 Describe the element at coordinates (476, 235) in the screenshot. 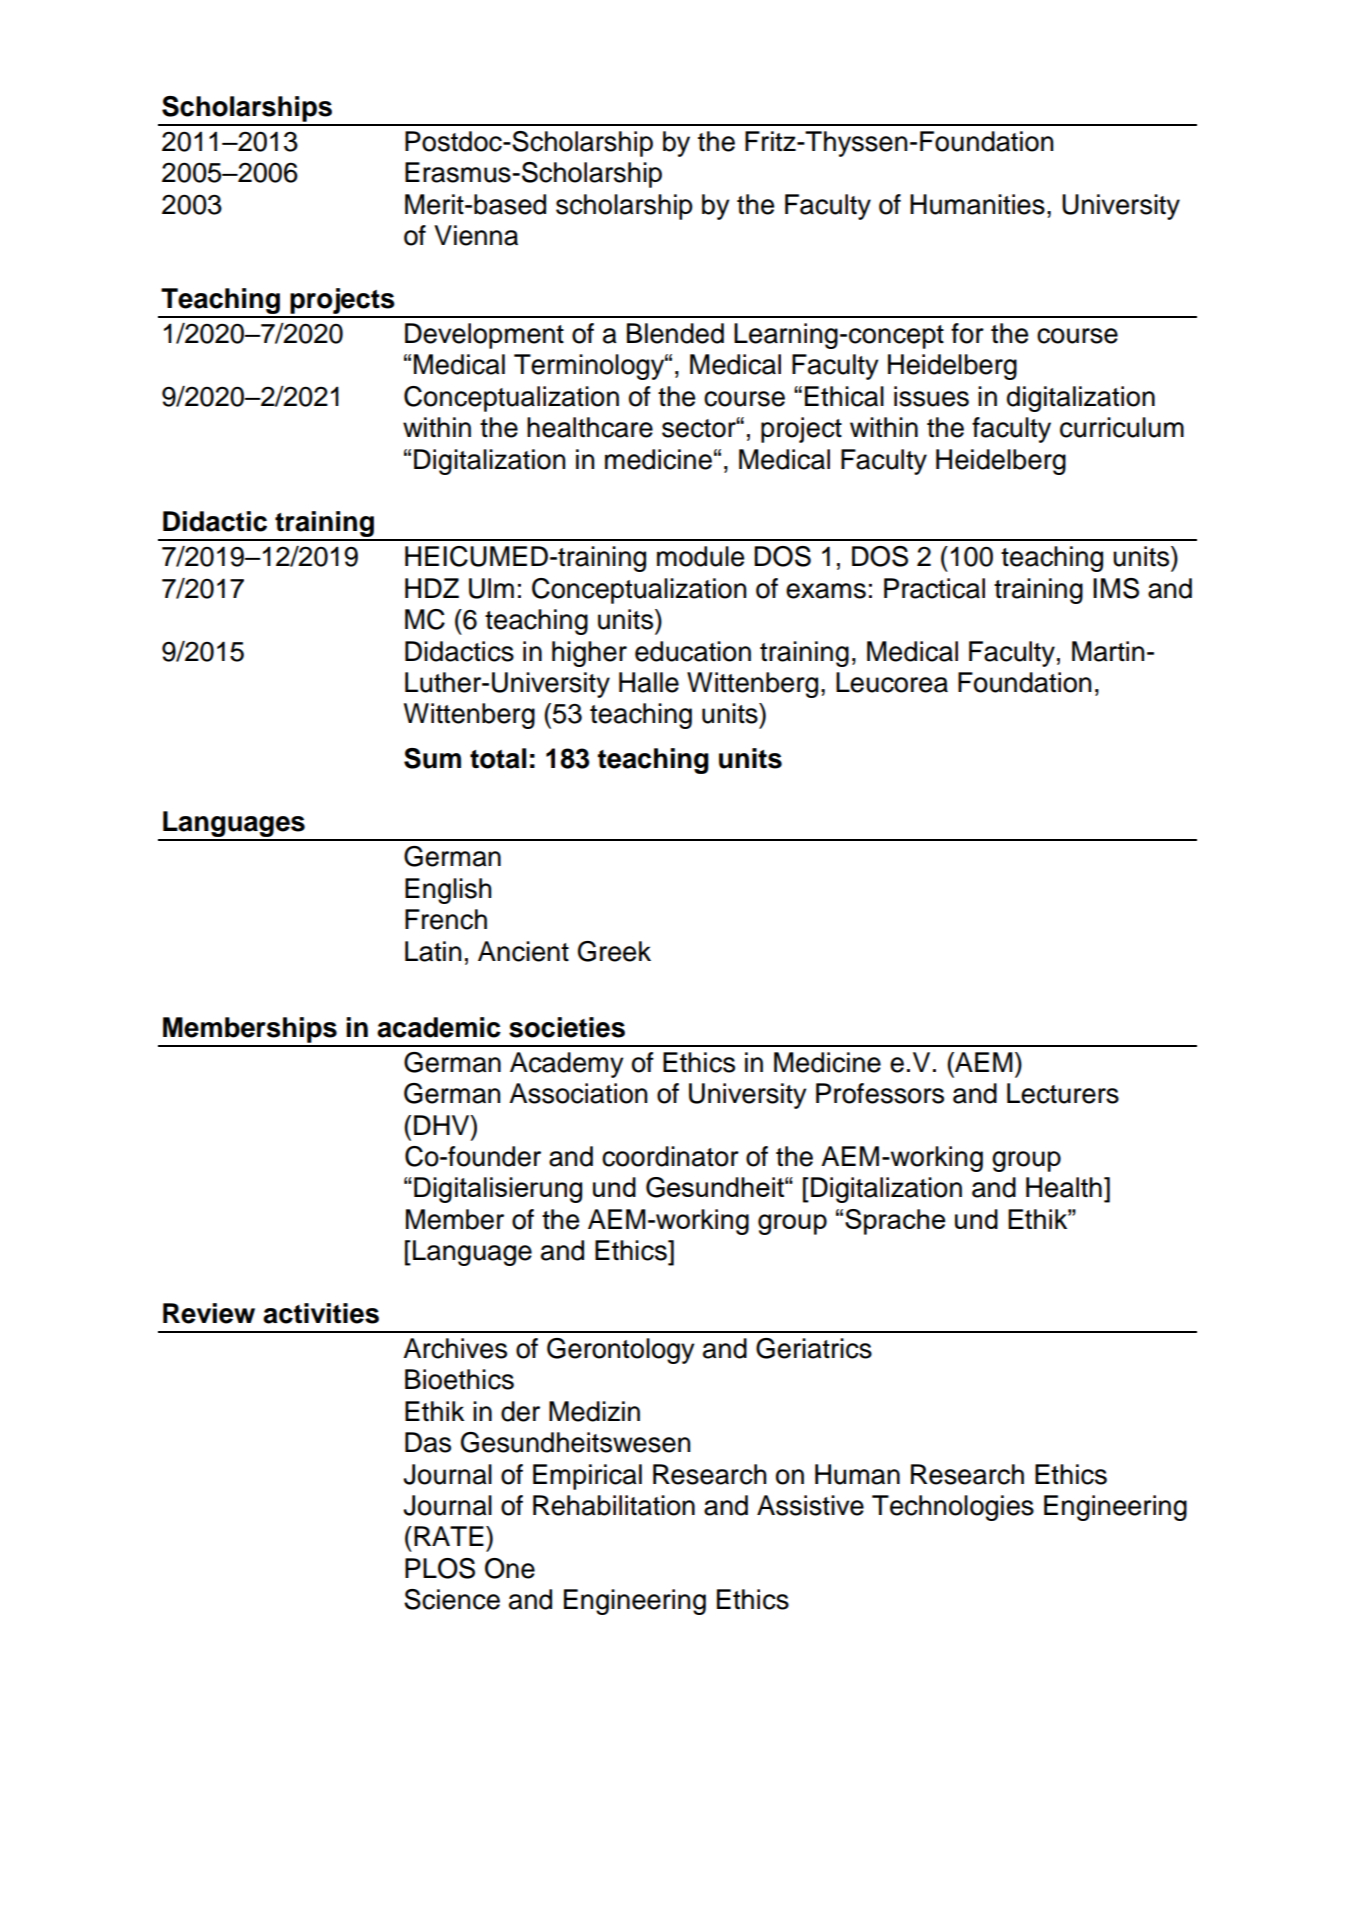

I see `Vienna` at that location.
